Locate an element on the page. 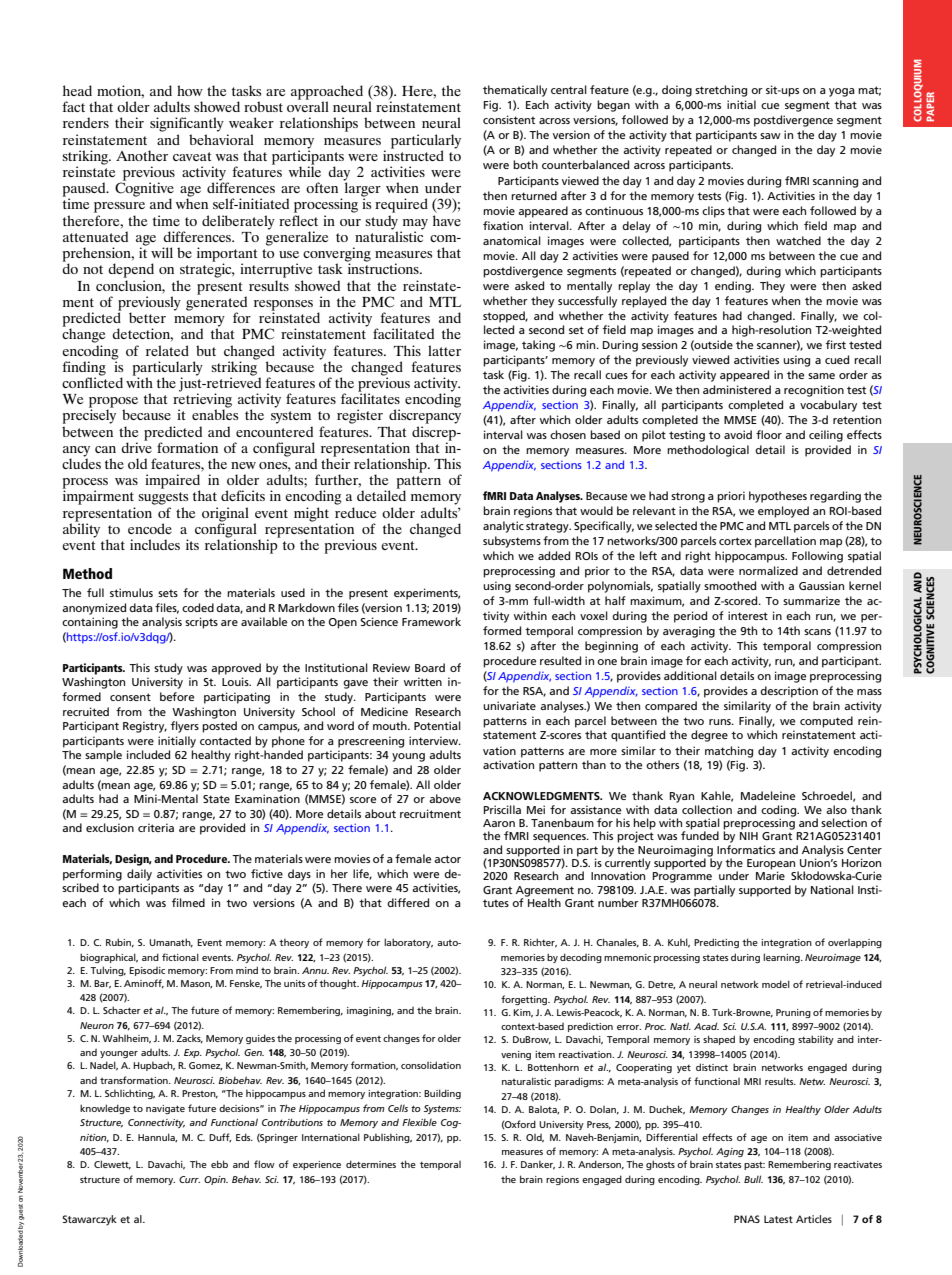  scans is located at coordinates (817, 632).
